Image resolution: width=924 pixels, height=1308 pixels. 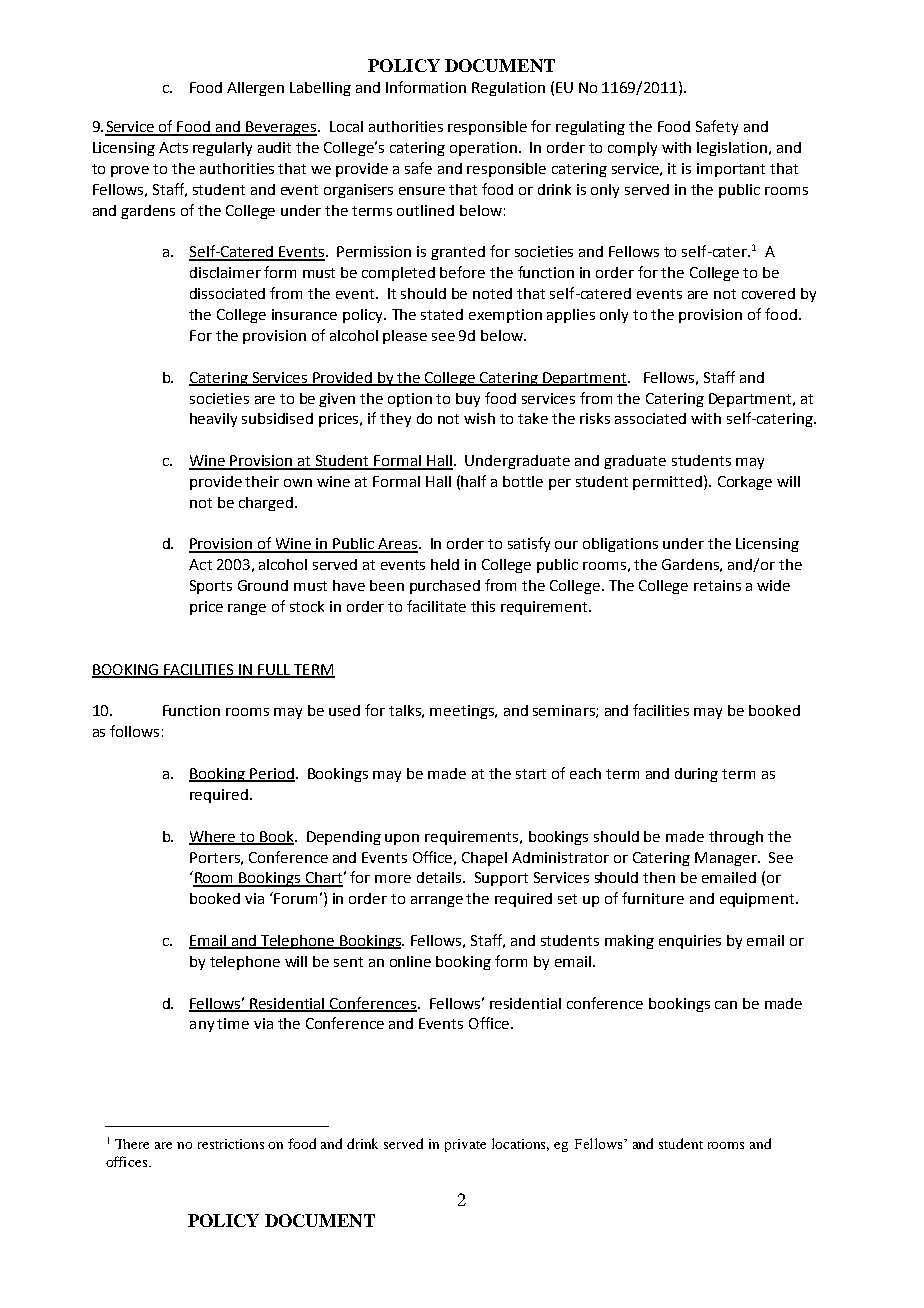 I want to click on legislation, so click(x=732, y=149).
